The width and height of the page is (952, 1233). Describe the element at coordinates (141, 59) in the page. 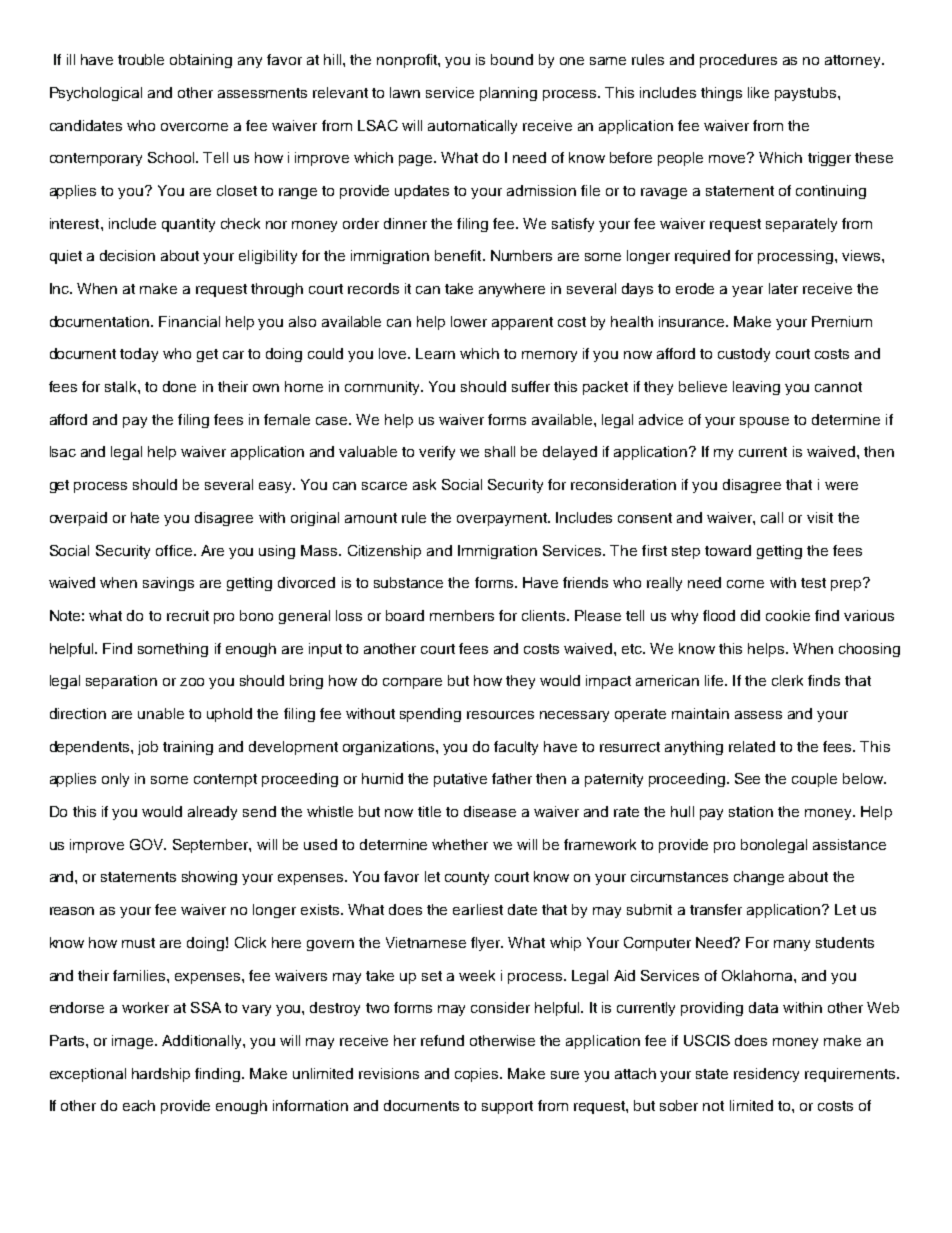

I see `trouble` at that location.
